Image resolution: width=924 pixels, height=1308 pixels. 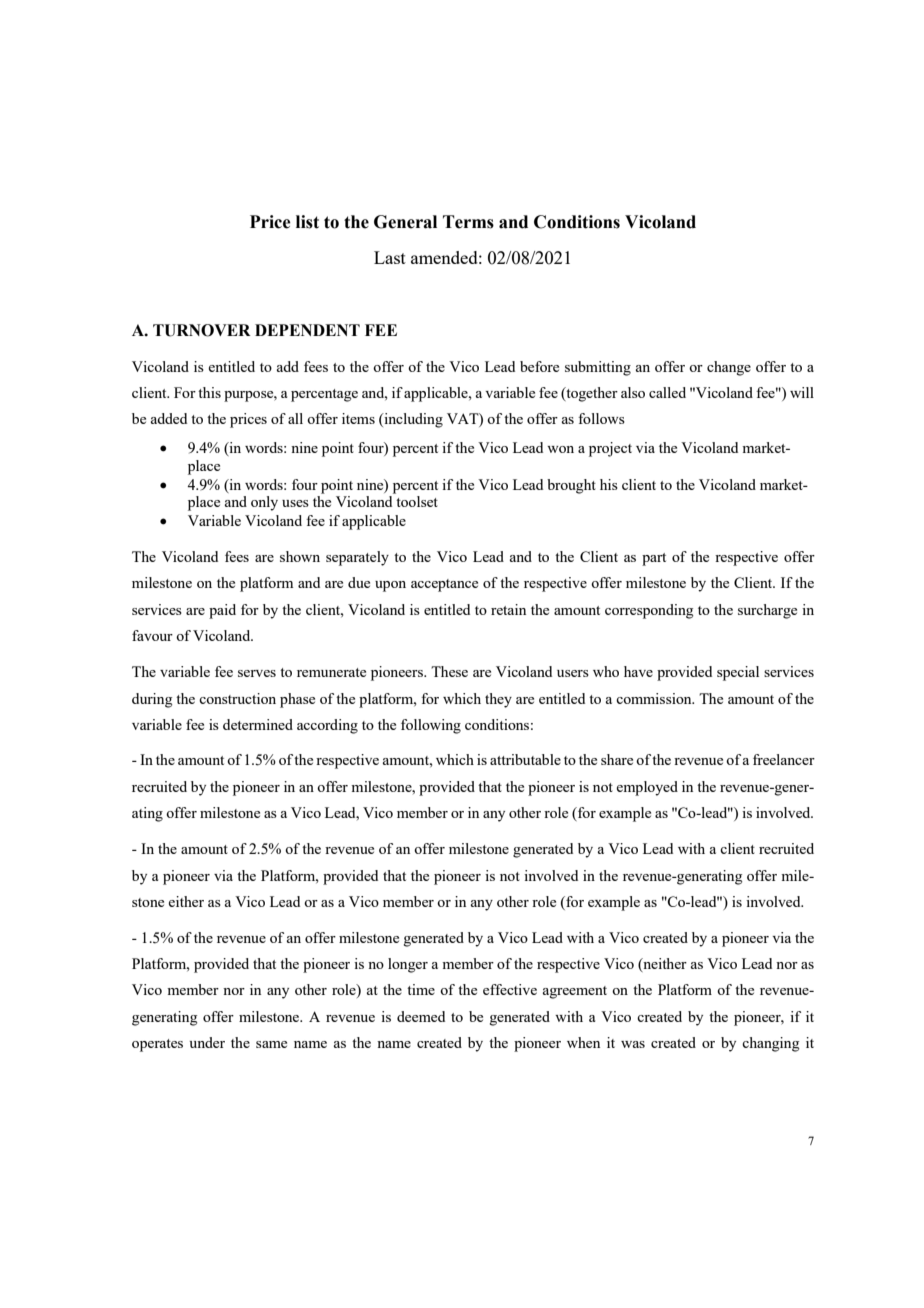 What do you see at coordinates (729, 368) in the document?
I see `change` at bounding box center [729, 368].
